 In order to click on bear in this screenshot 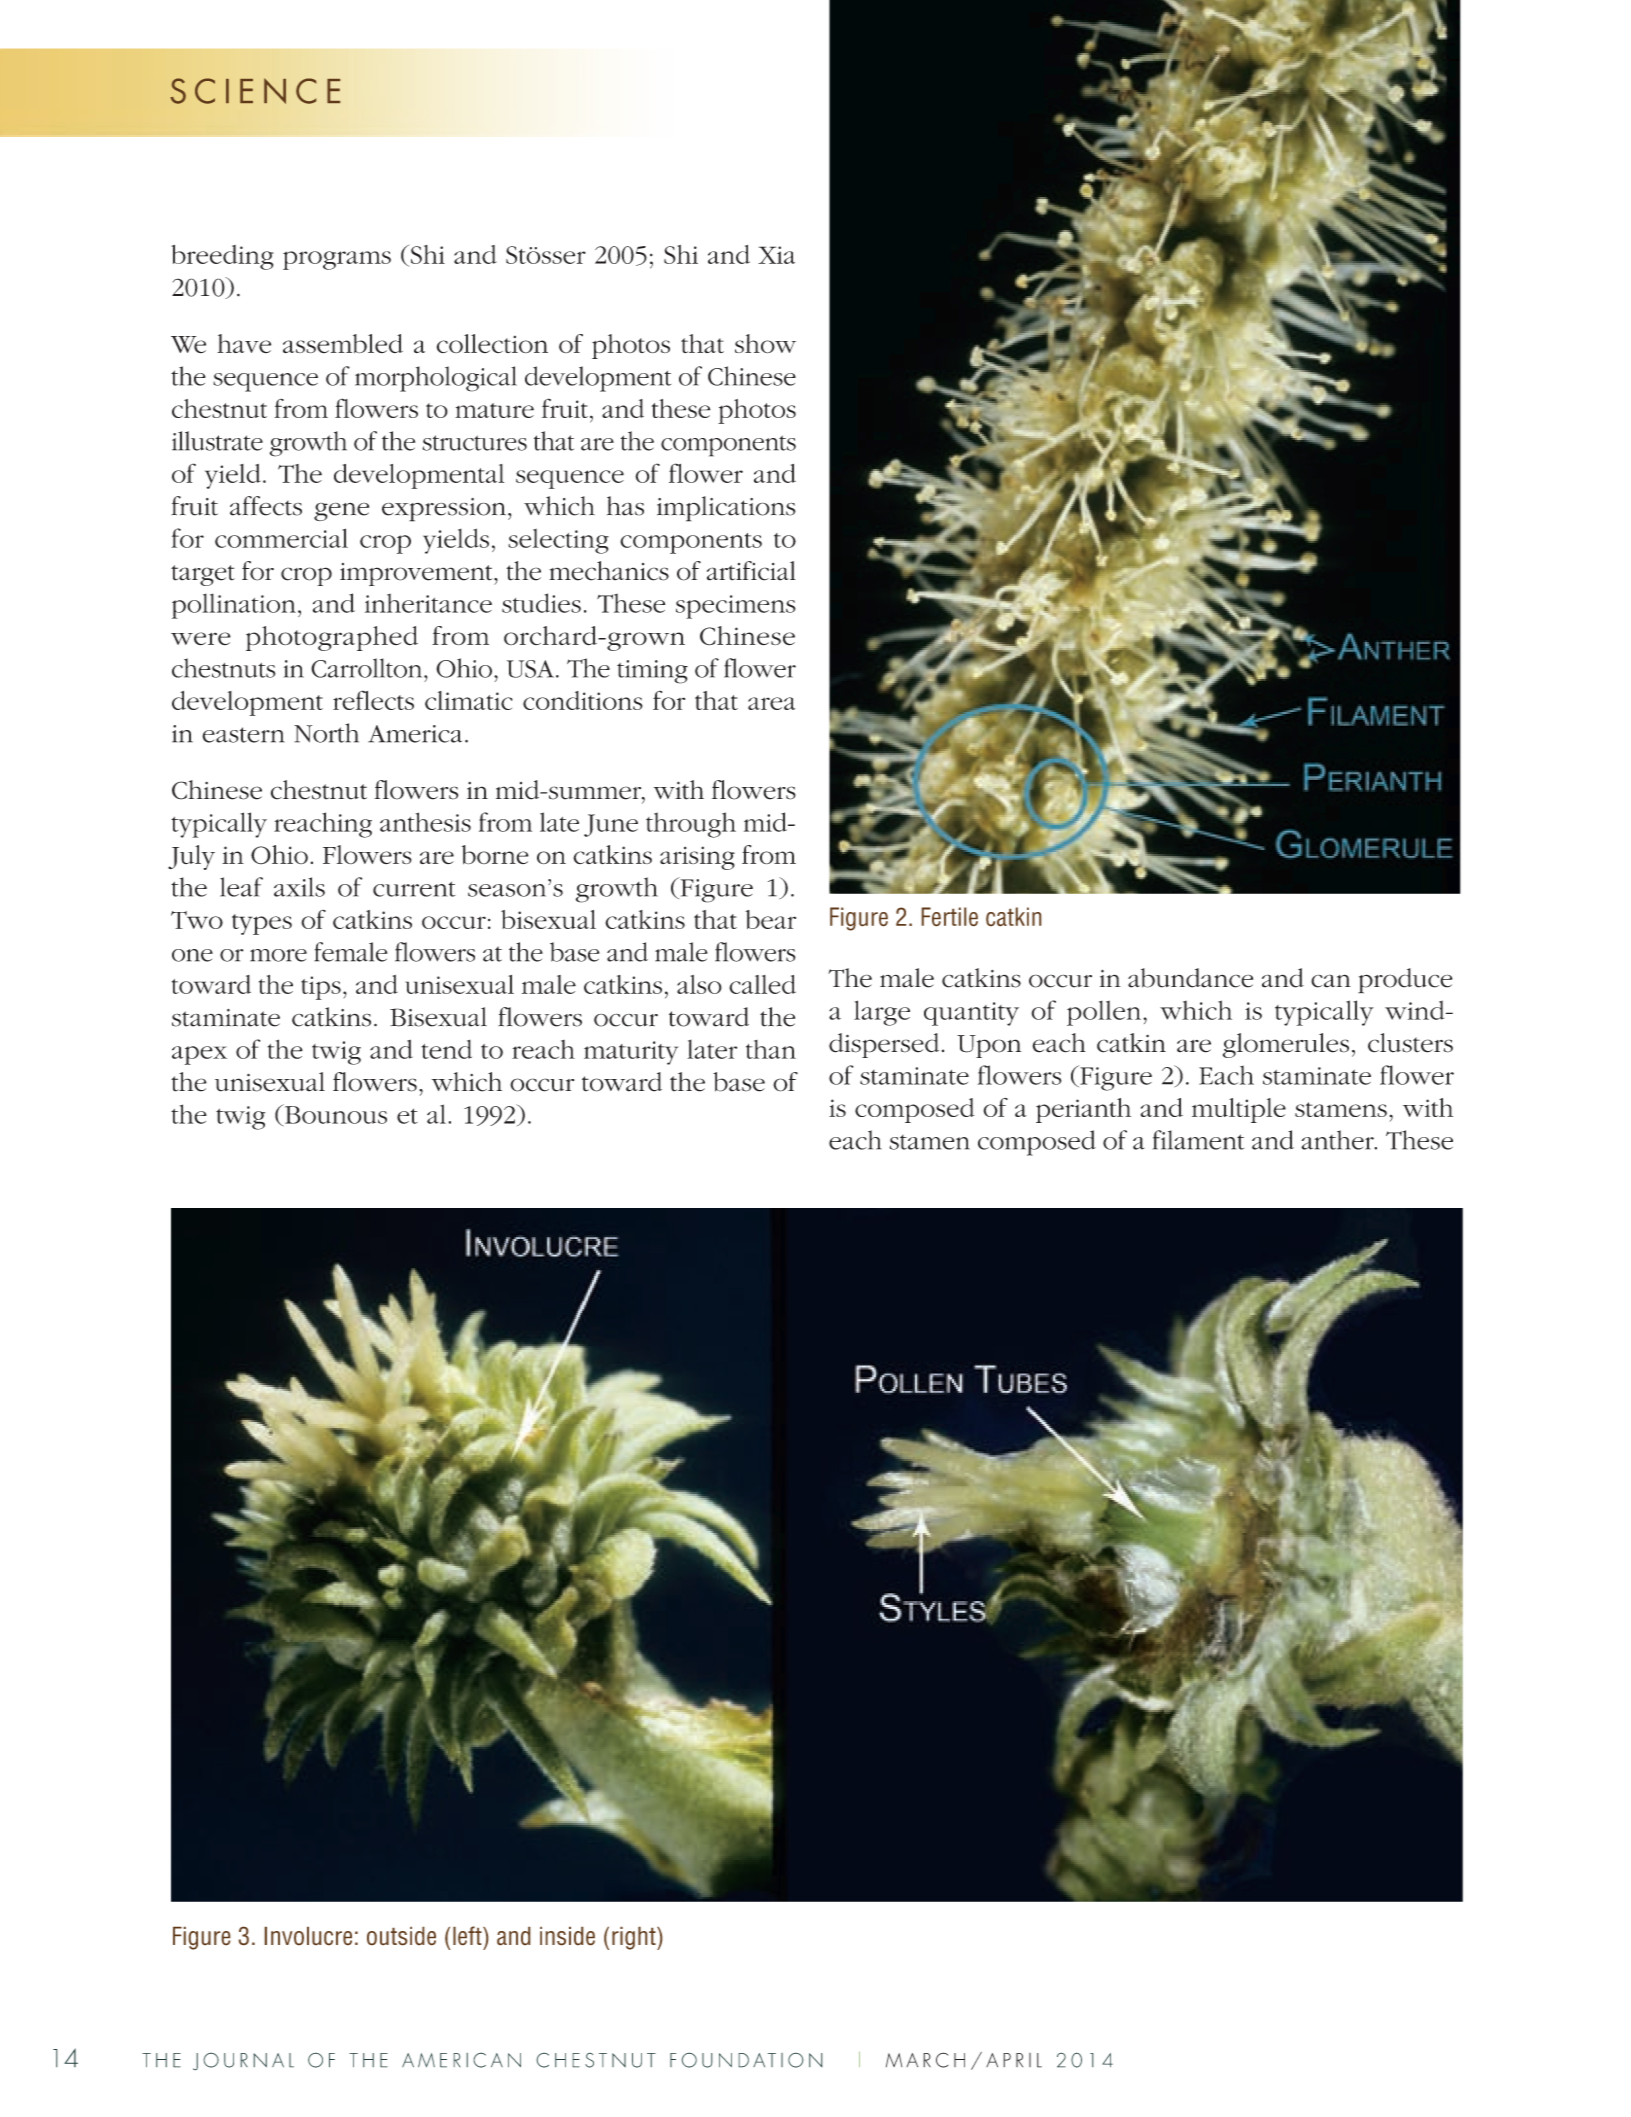, I will do `click(770, 919)`.
